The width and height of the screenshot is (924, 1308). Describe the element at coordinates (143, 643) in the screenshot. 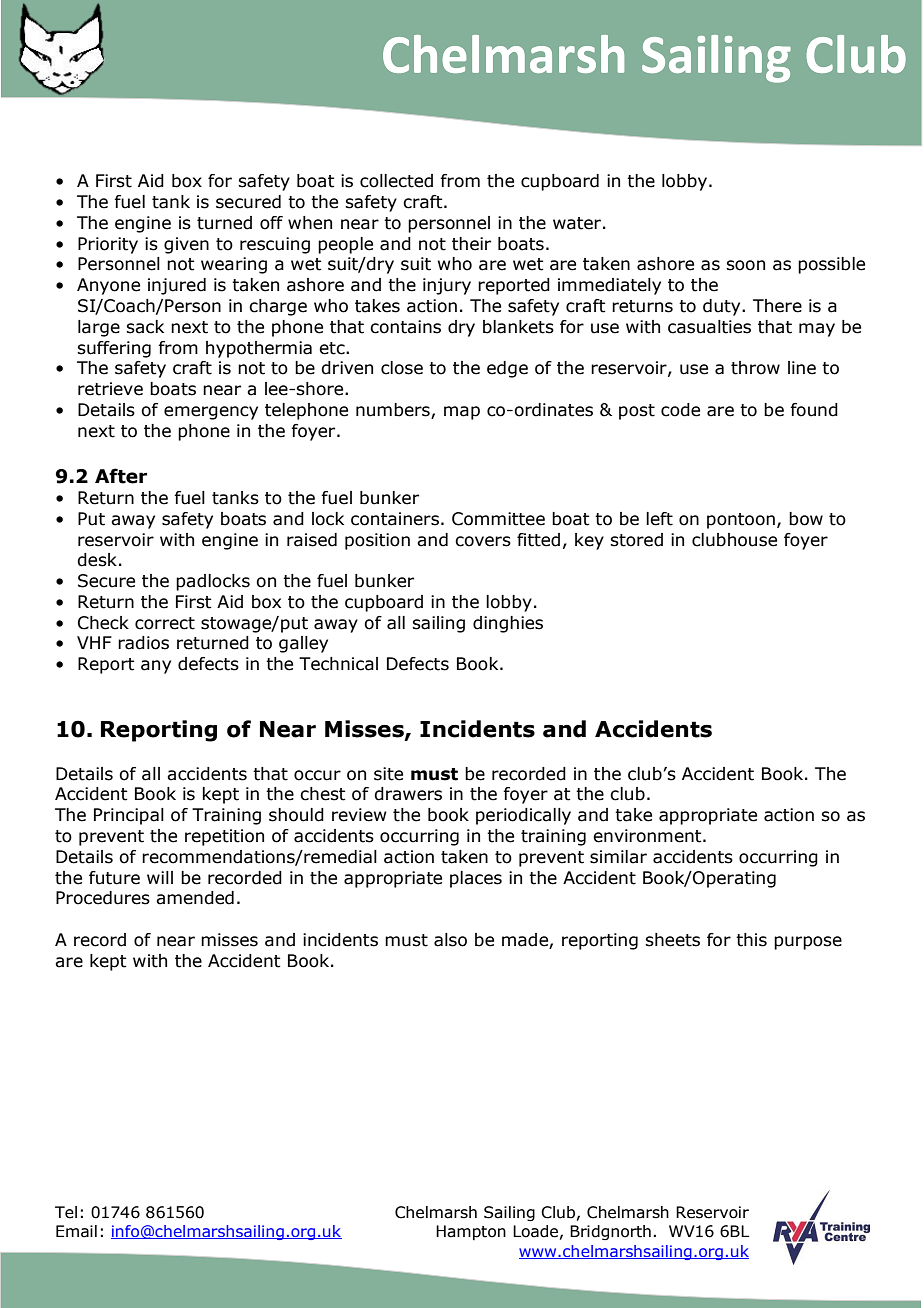

I see `radios` at that location.
